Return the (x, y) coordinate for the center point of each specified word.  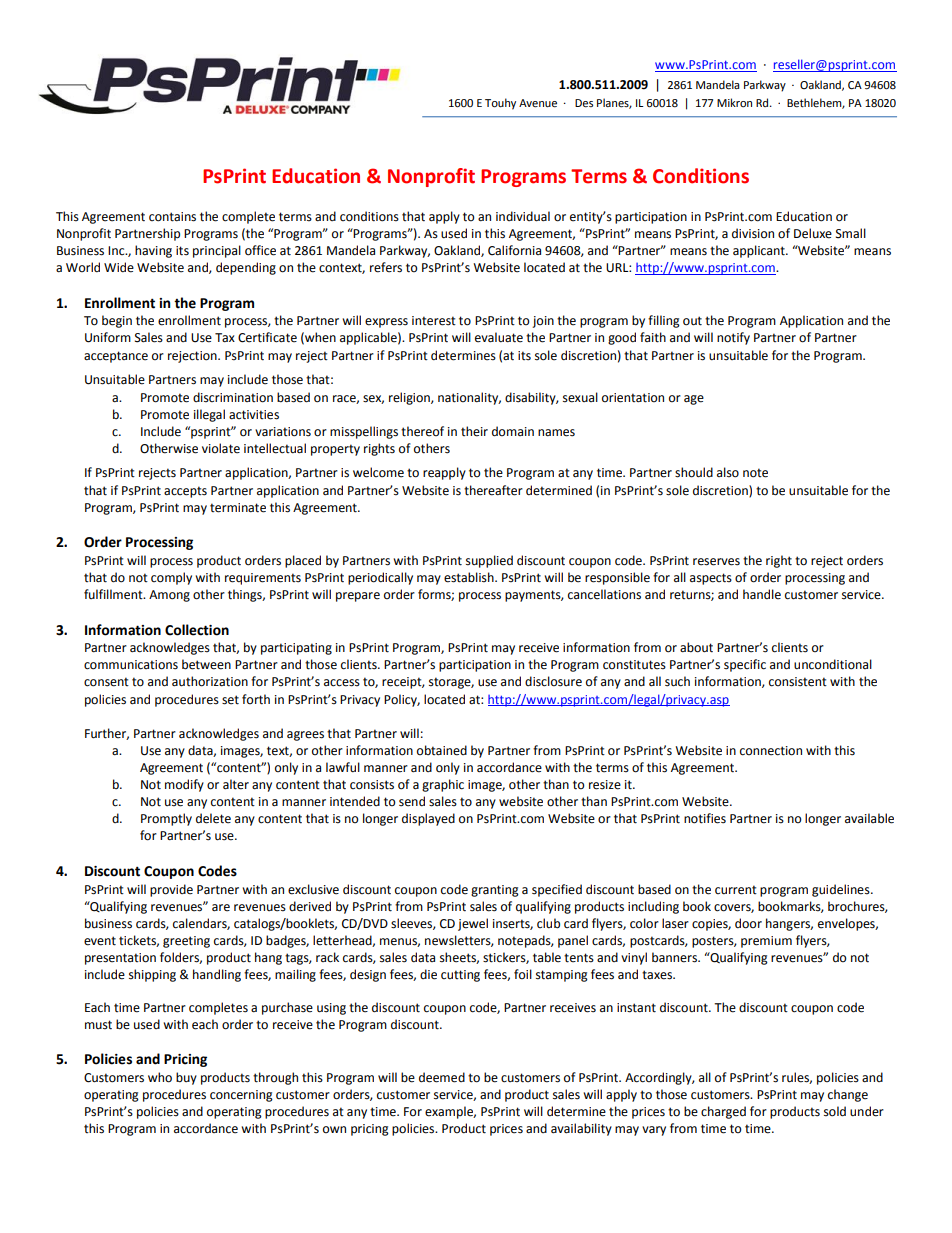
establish (470, 577)
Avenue (538, 103)
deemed (442, 1077)
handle (762, 594)
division (753, 233)
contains (172, 217)
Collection (197, 630)
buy (186, 1078)
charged (723, 1112)
